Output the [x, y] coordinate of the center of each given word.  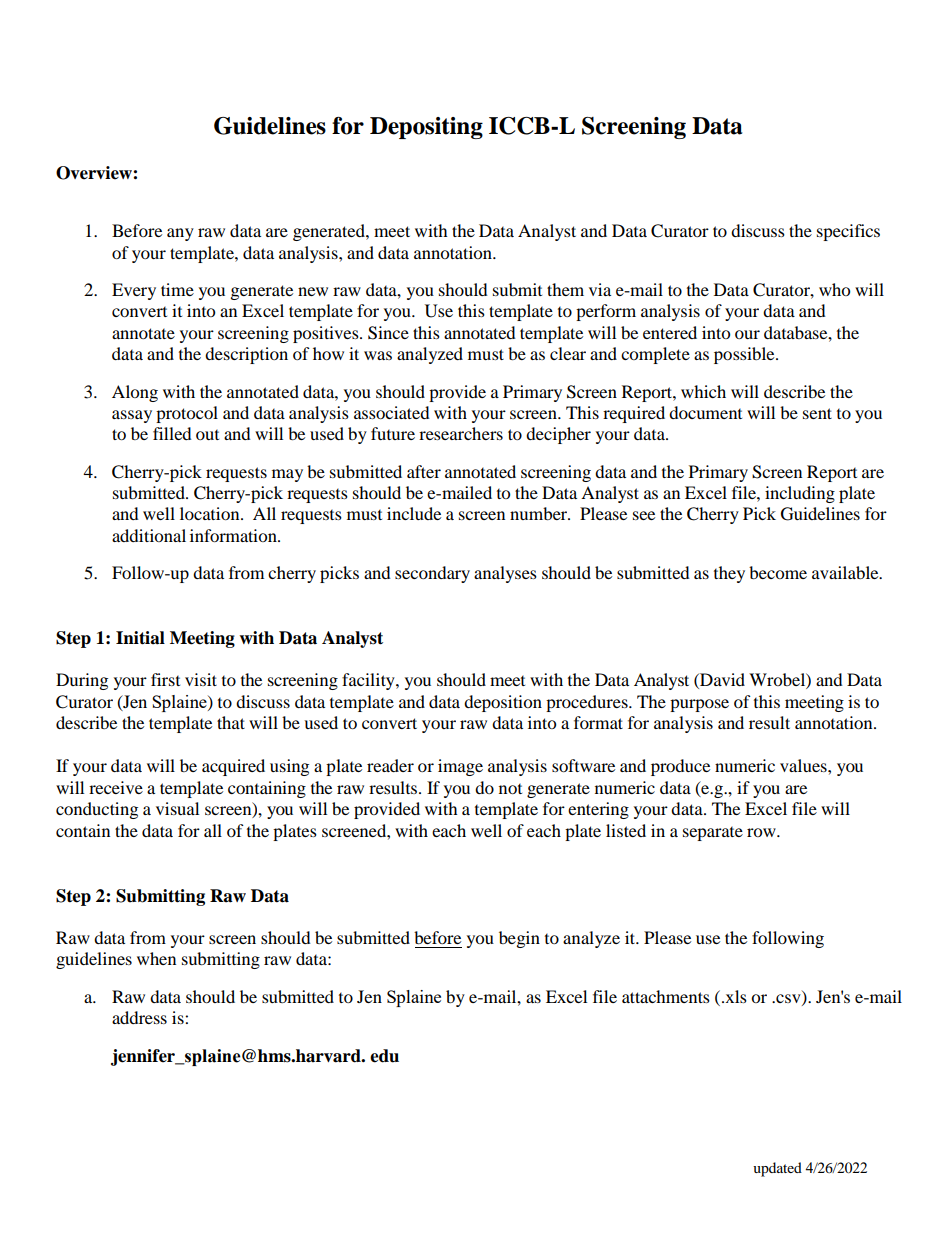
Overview [95, 173]
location [211, 513]
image [460, 767]
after [424, 471]
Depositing [426, 128]
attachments [666, 996]
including [800, 494]
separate [713, 834]
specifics [848, 232]
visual [177, 808]
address [139, 1017]
